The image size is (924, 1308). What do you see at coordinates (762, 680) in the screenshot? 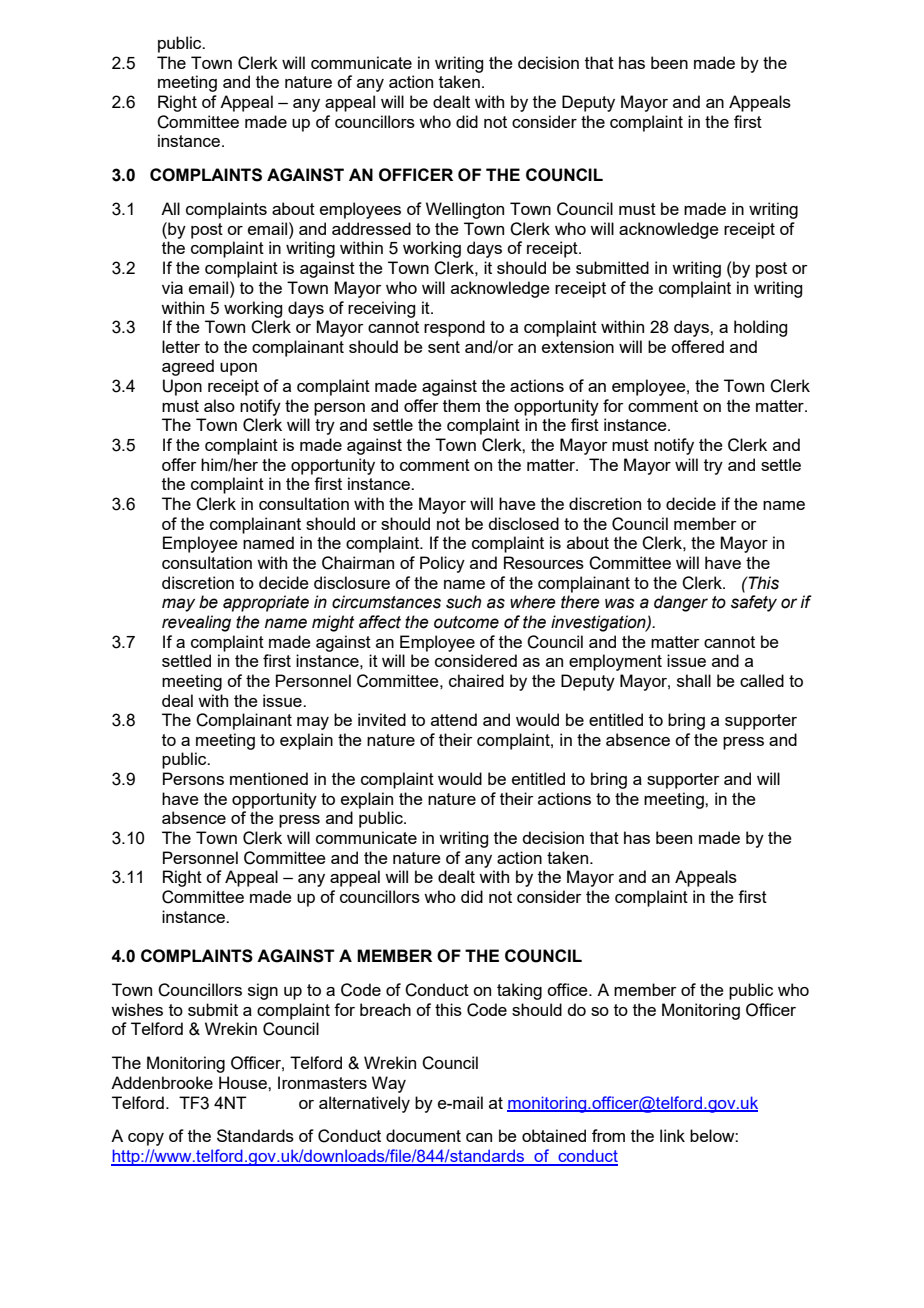
I see `called` at bounding box center [762, 680].
